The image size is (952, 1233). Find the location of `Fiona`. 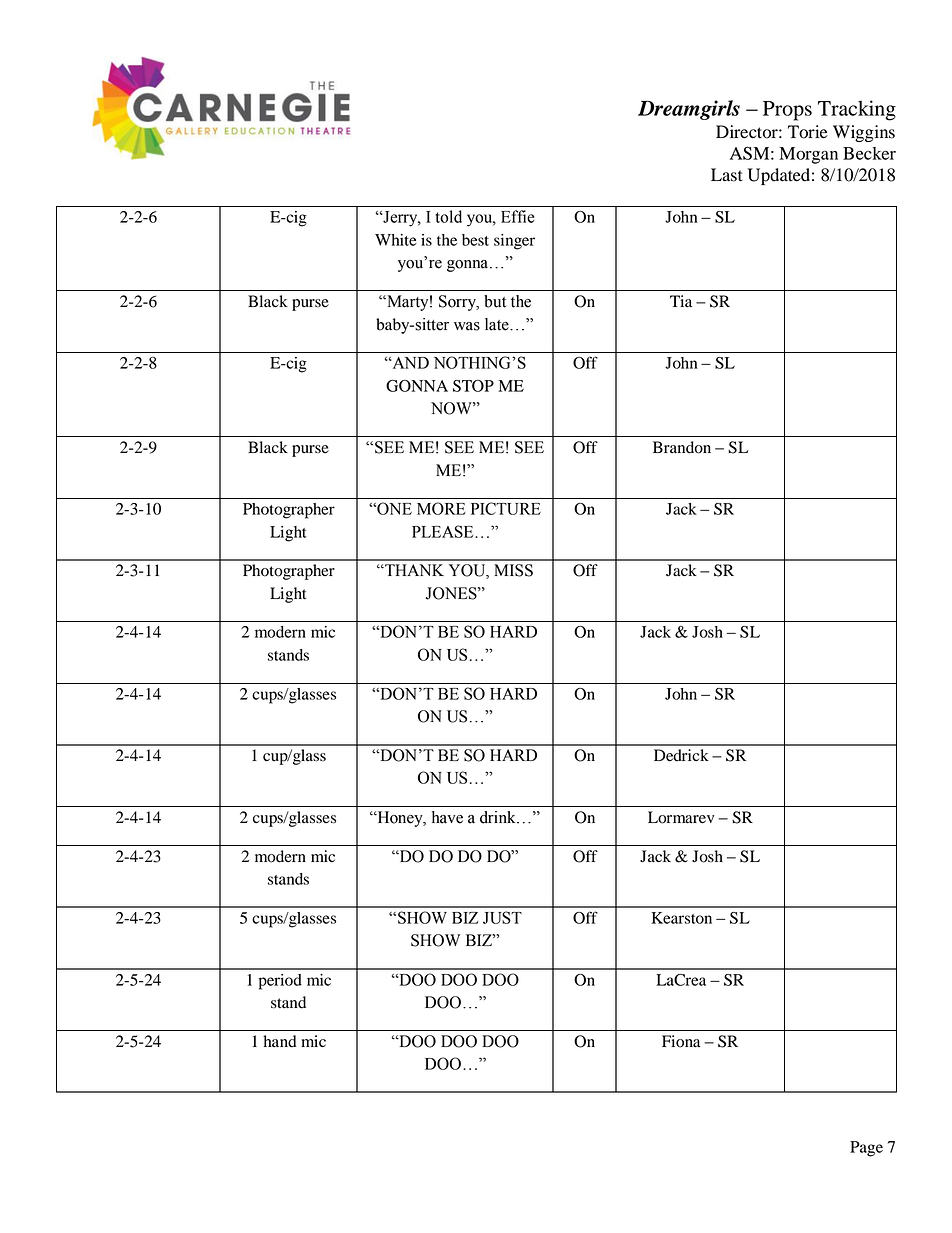

Fiona is located at coordinates (681, 1041).
